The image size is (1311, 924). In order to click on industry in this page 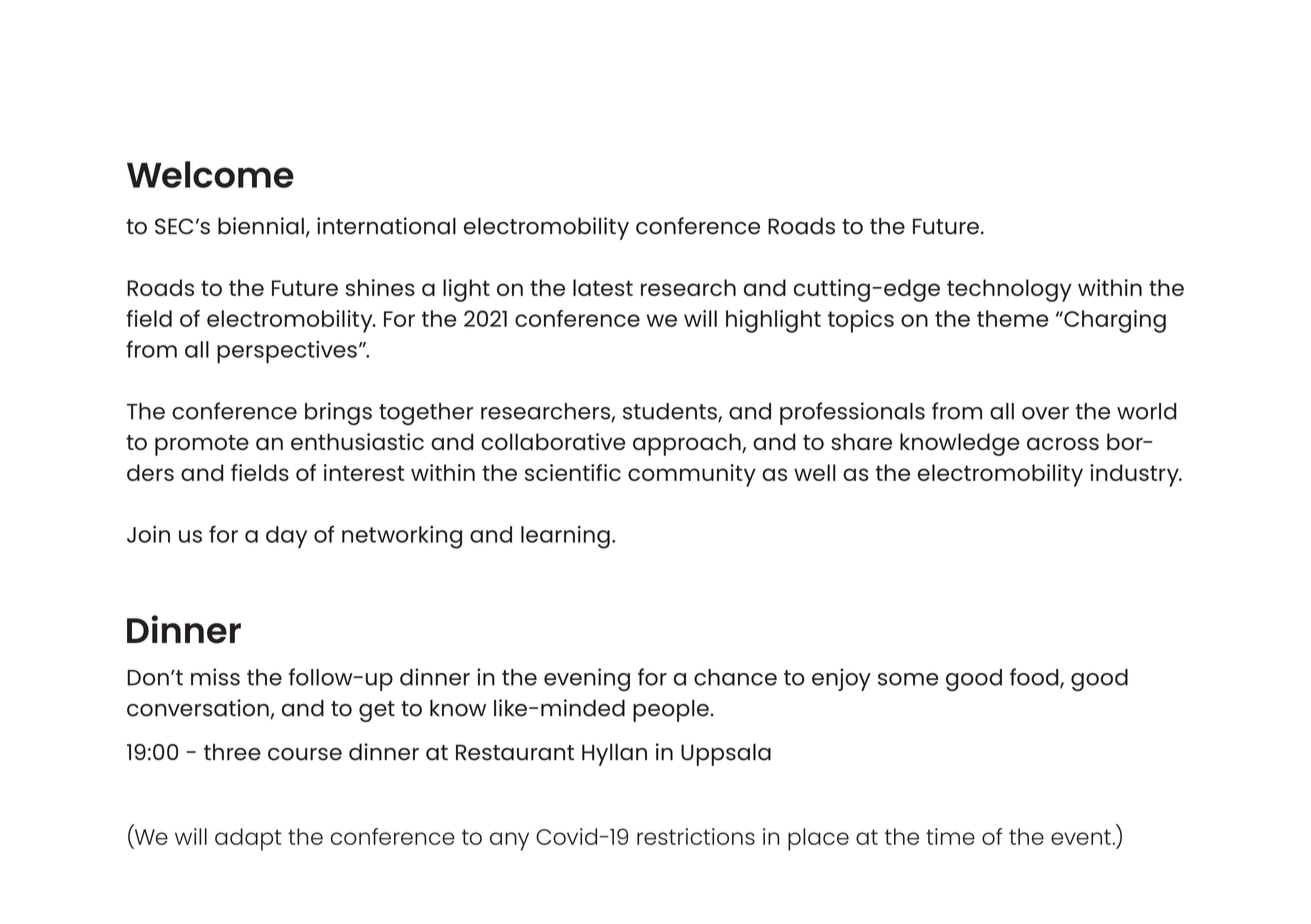, I will do `click(1135, 475)`.
